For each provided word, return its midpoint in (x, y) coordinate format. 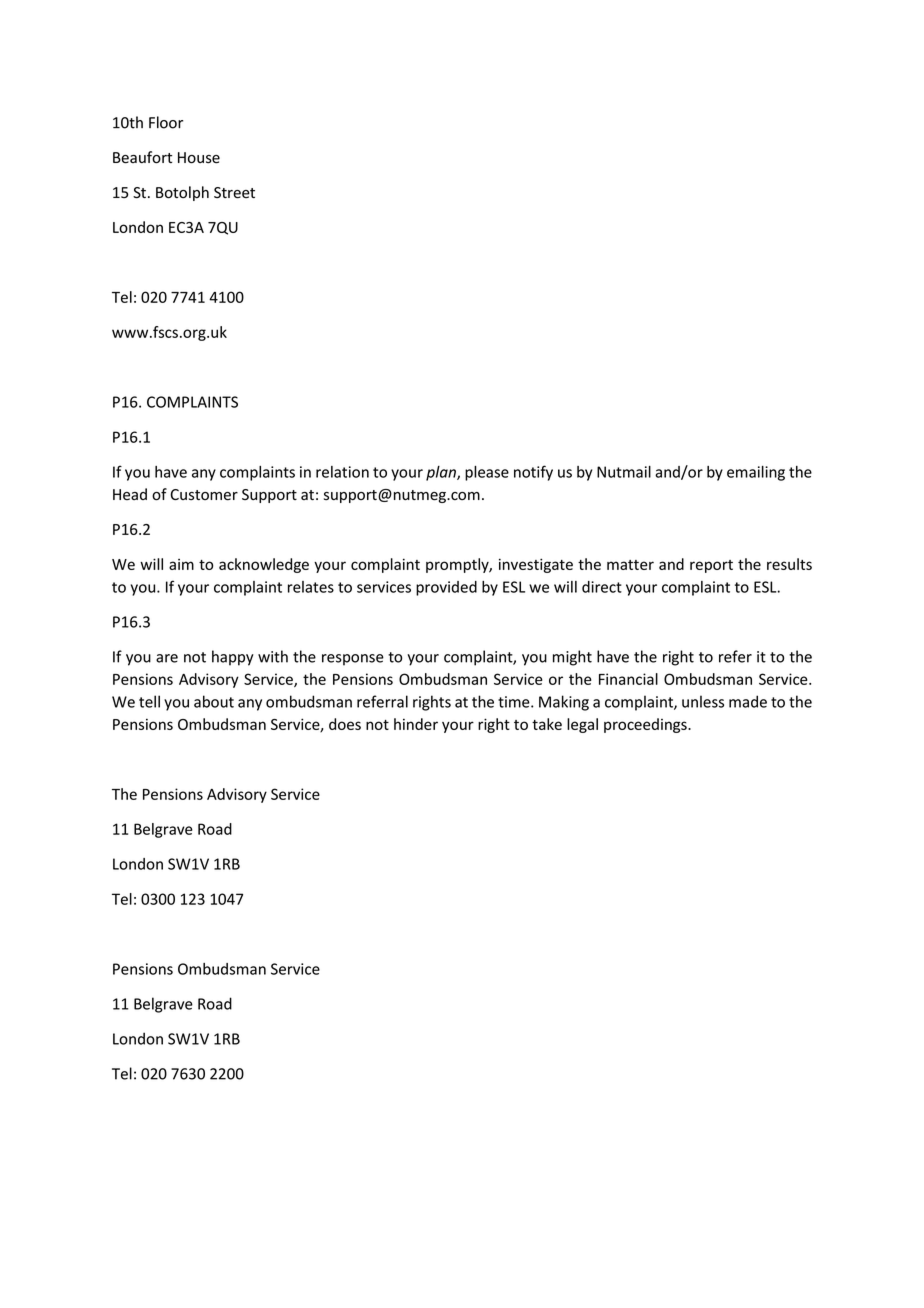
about (214, 701)
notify (533, 473)
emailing (756, 473)
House (199, 158)
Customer (204, 495)
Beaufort (142, 157)
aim (181, 564)
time (515, 702)
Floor (166, 122)
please (487, 473)
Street (234, 193)
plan (442, 473)
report (711, 566)
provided (446, 588)
